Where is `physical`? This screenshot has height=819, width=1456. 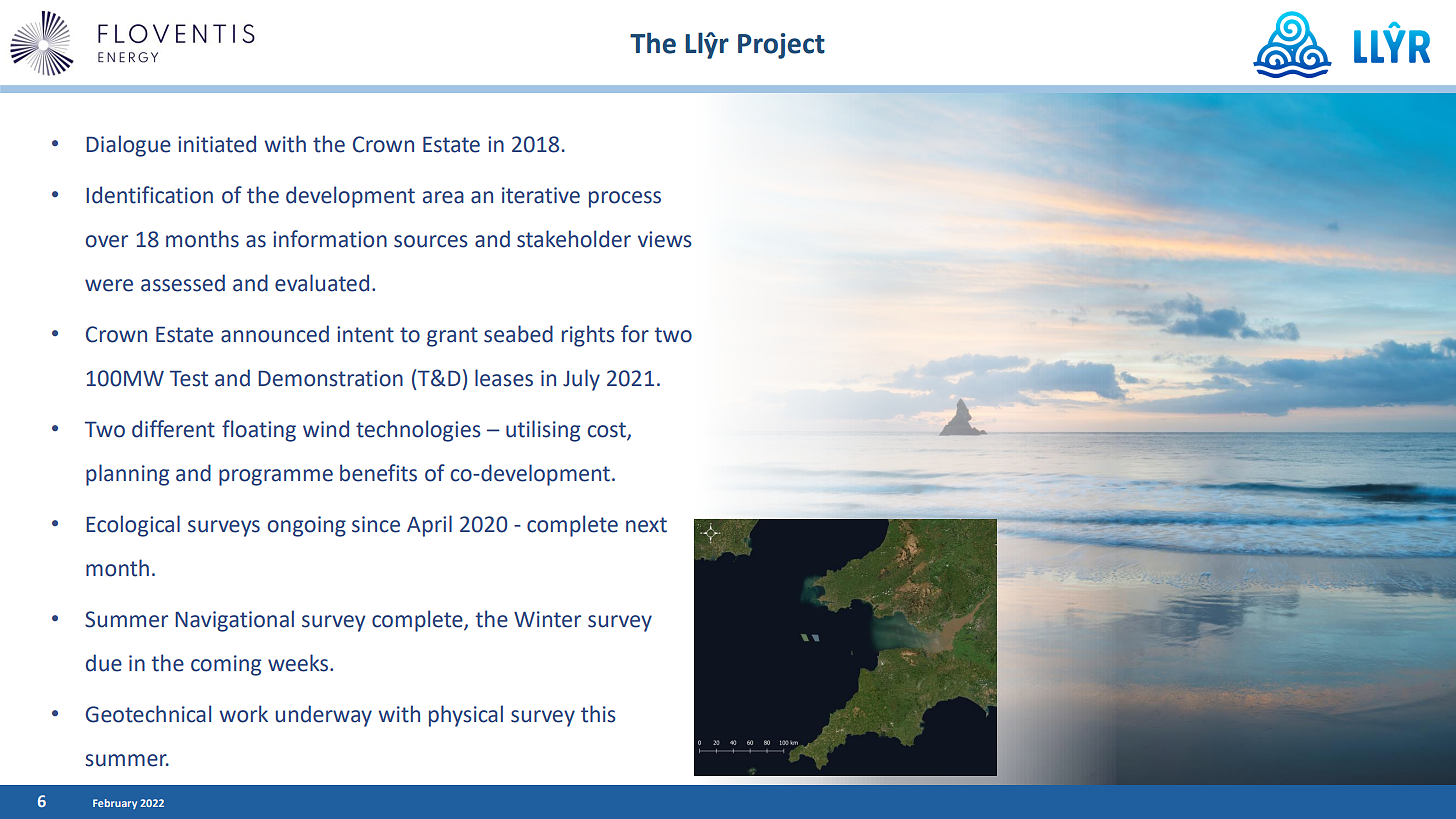
physical is located at coordinates (466, 716).
